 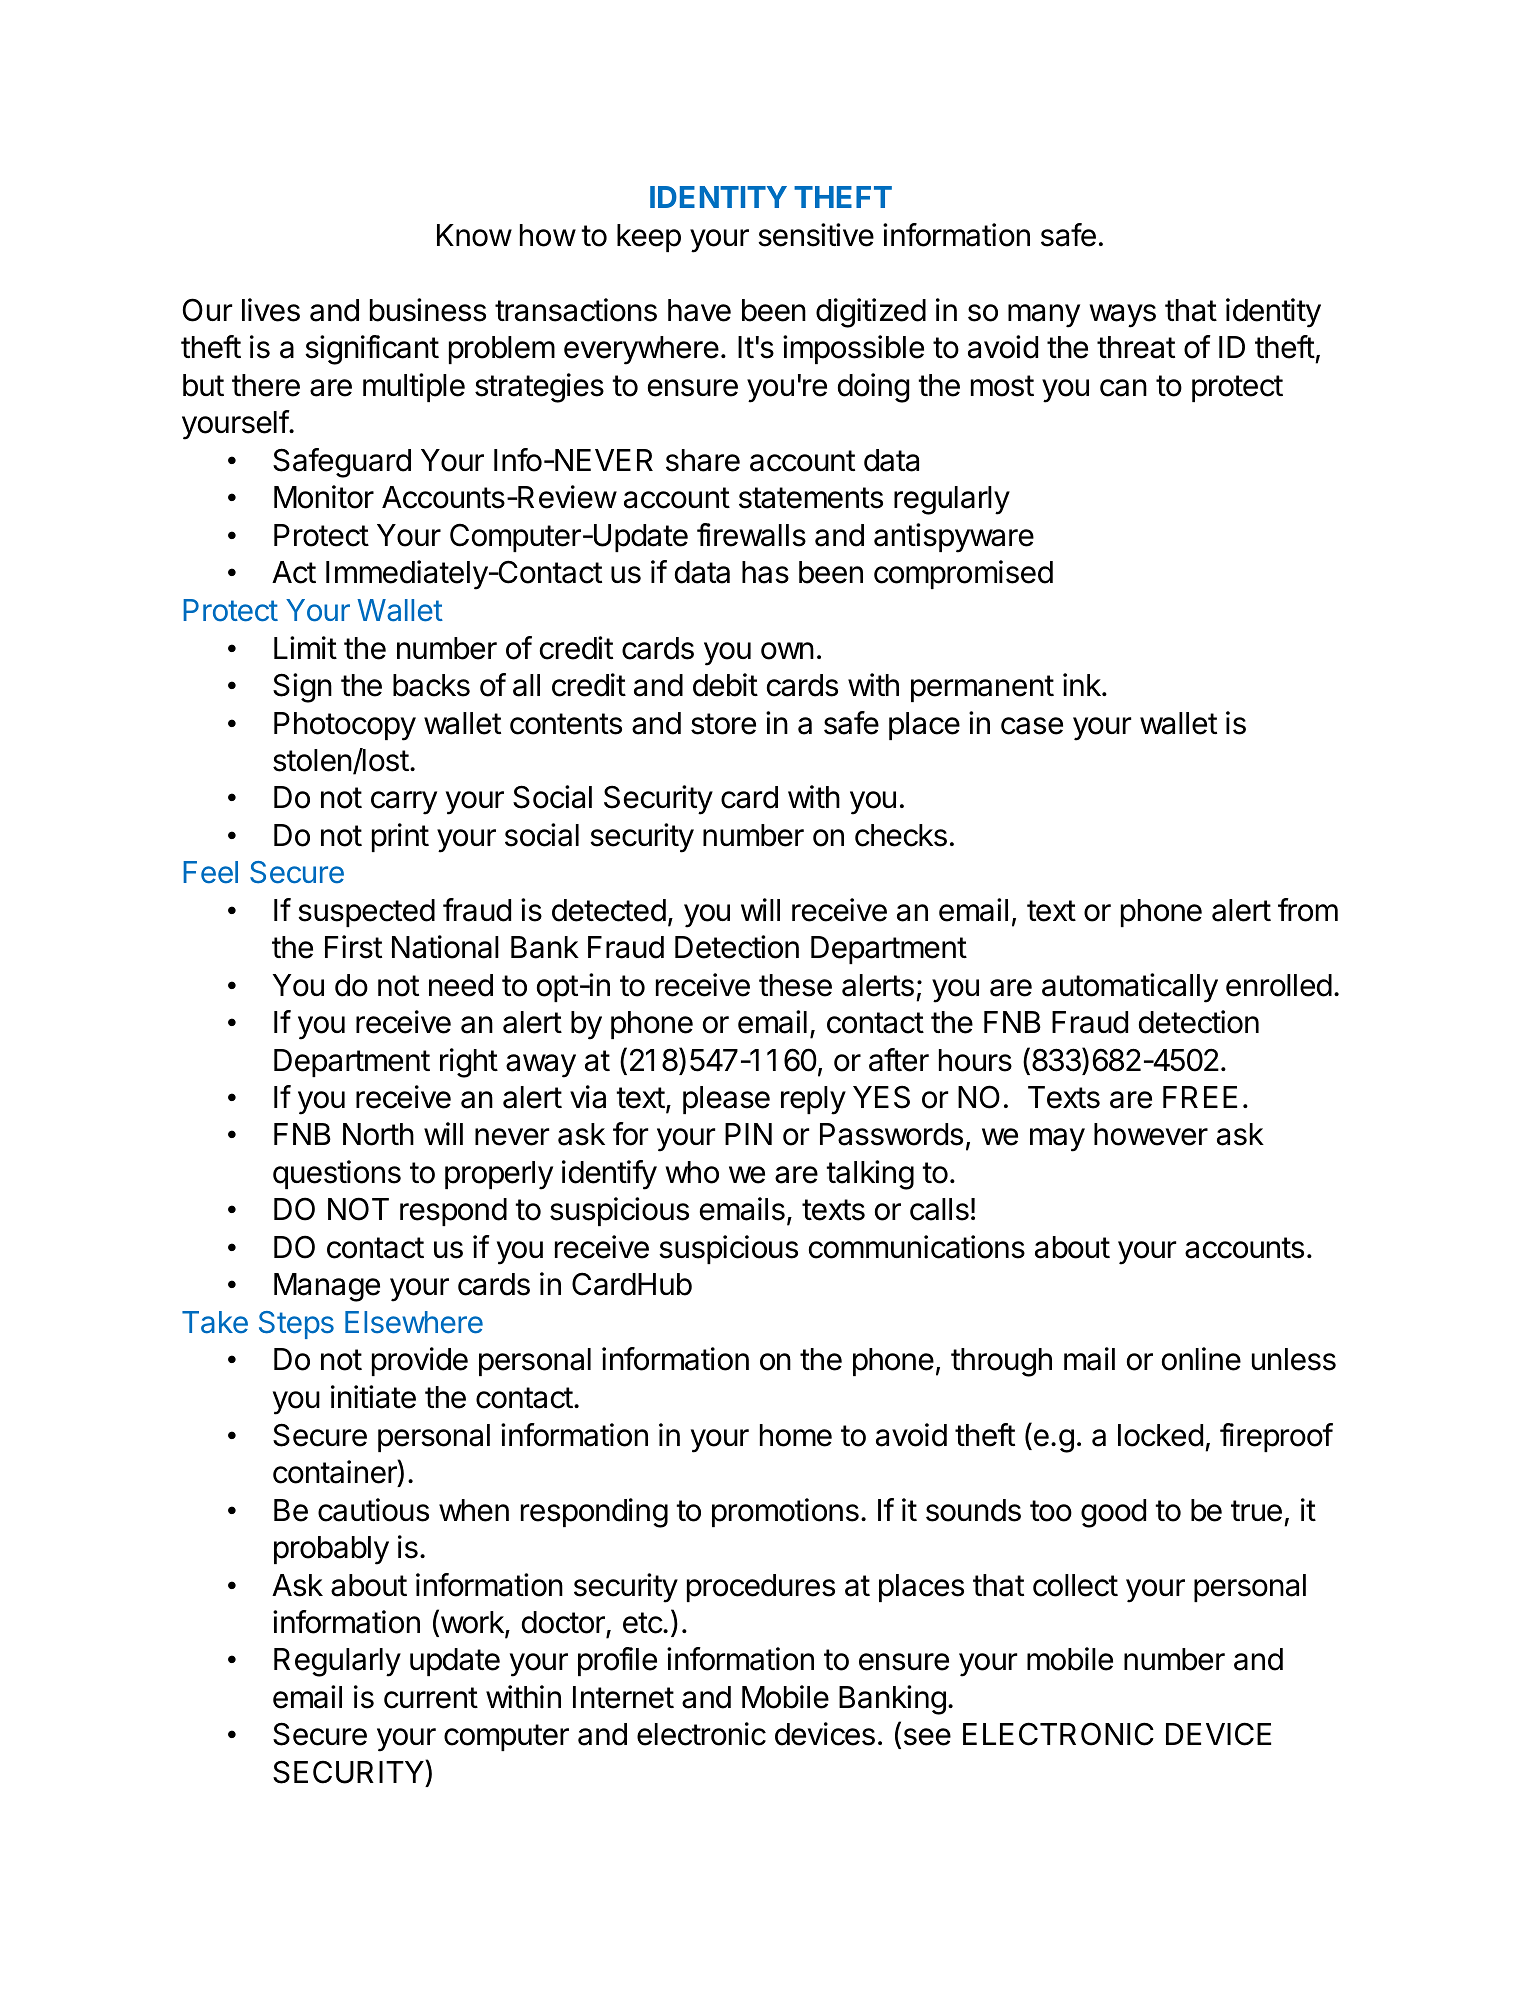 What do you see at coordinates (1130, 988) in the screenshot?
I see `automatically` at bounding box center [1130, 988].
